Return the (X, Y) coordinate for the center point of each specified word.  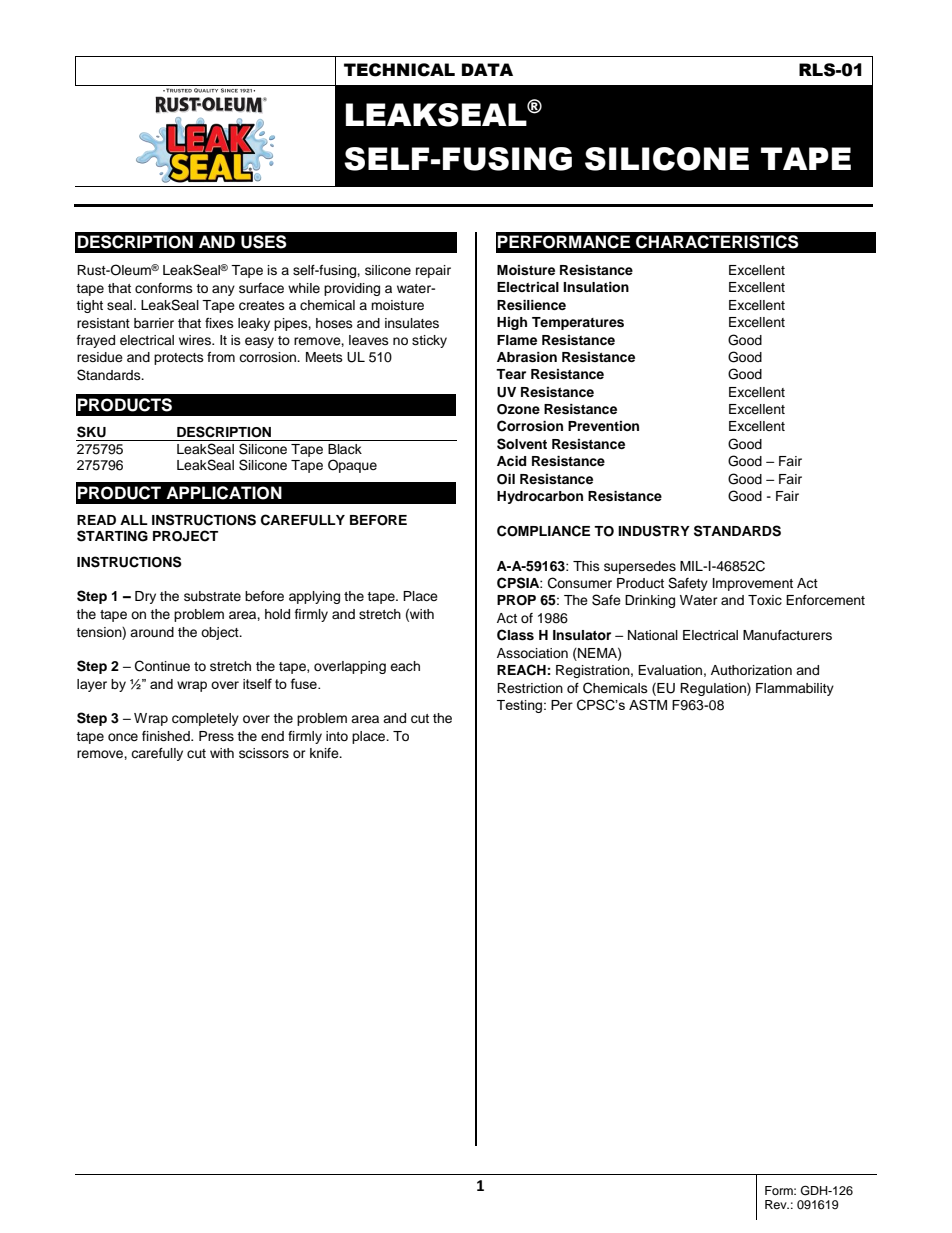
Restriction (530, 688)
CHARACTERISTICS (717, 242)
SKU (91, 432)
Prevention (603, 426)
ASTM (648, 704)
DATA (487, 69)
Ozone (518, 409)
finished (167, 736)
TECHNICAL (399, 70)
